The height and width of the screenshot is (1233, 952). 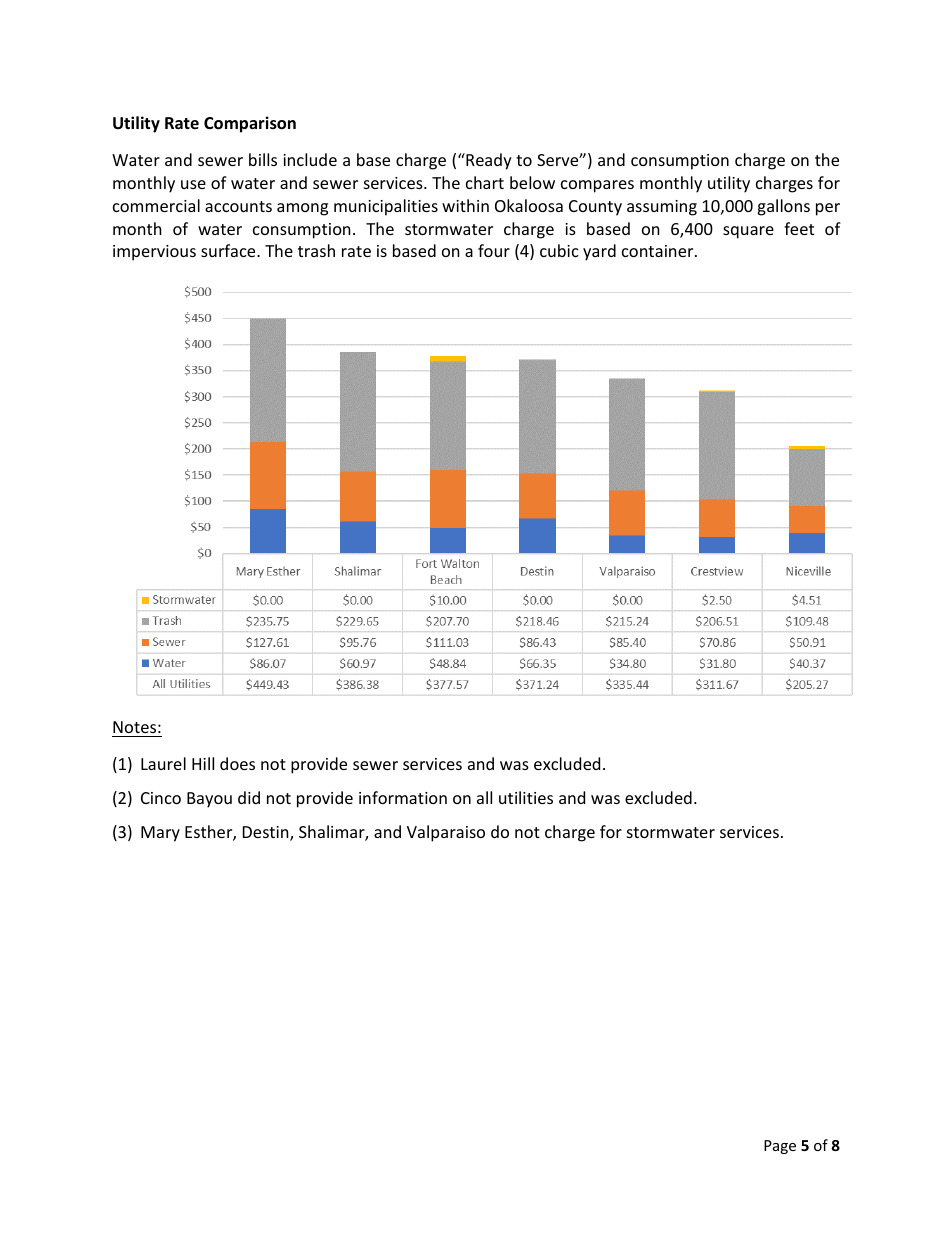 What do you see at coordinates (267, 833) in the screenshot?
I see `Destin` at bounding box center [267, 833].
